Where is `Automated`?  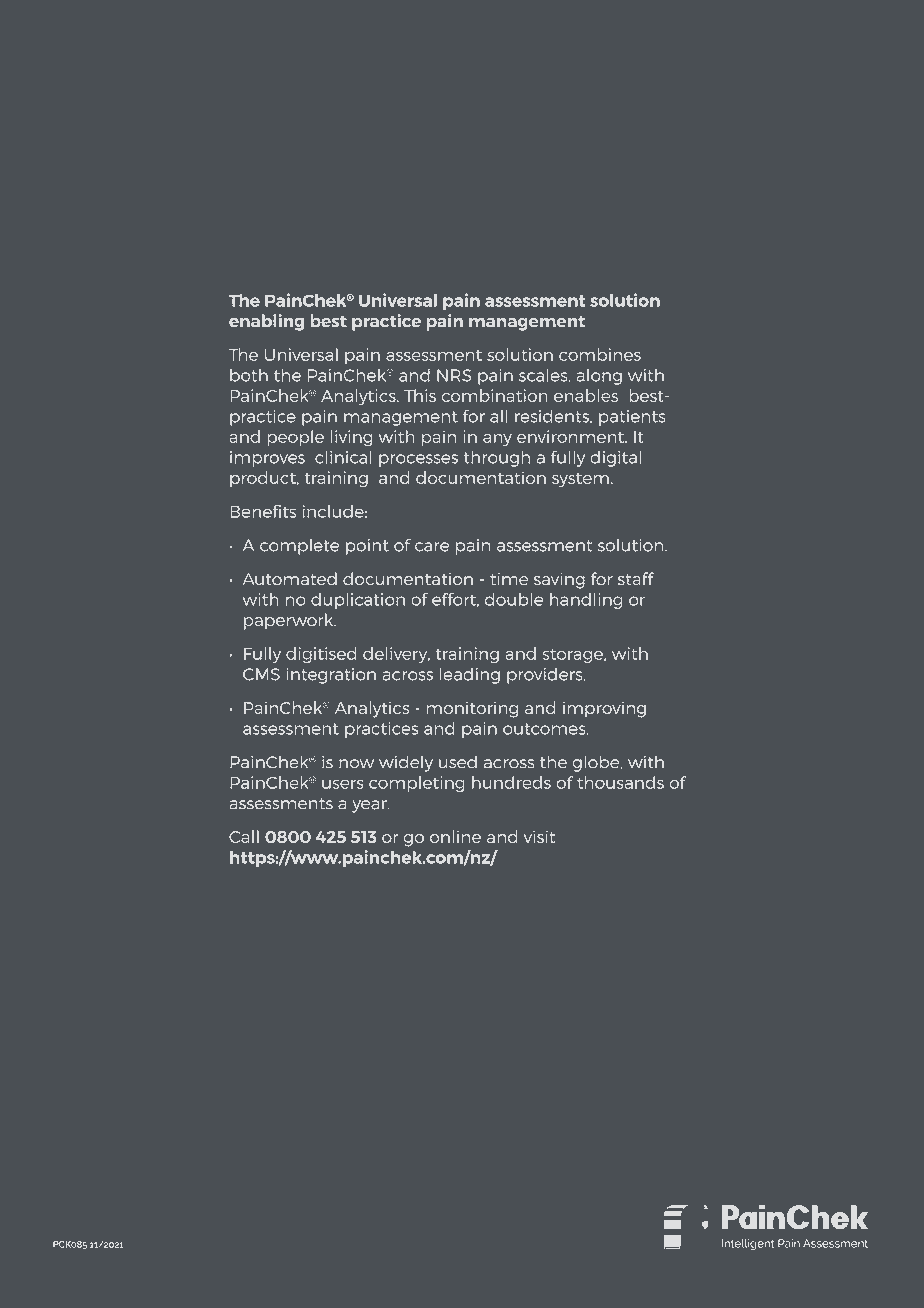 Automated is located at coordinates (289, 578).
